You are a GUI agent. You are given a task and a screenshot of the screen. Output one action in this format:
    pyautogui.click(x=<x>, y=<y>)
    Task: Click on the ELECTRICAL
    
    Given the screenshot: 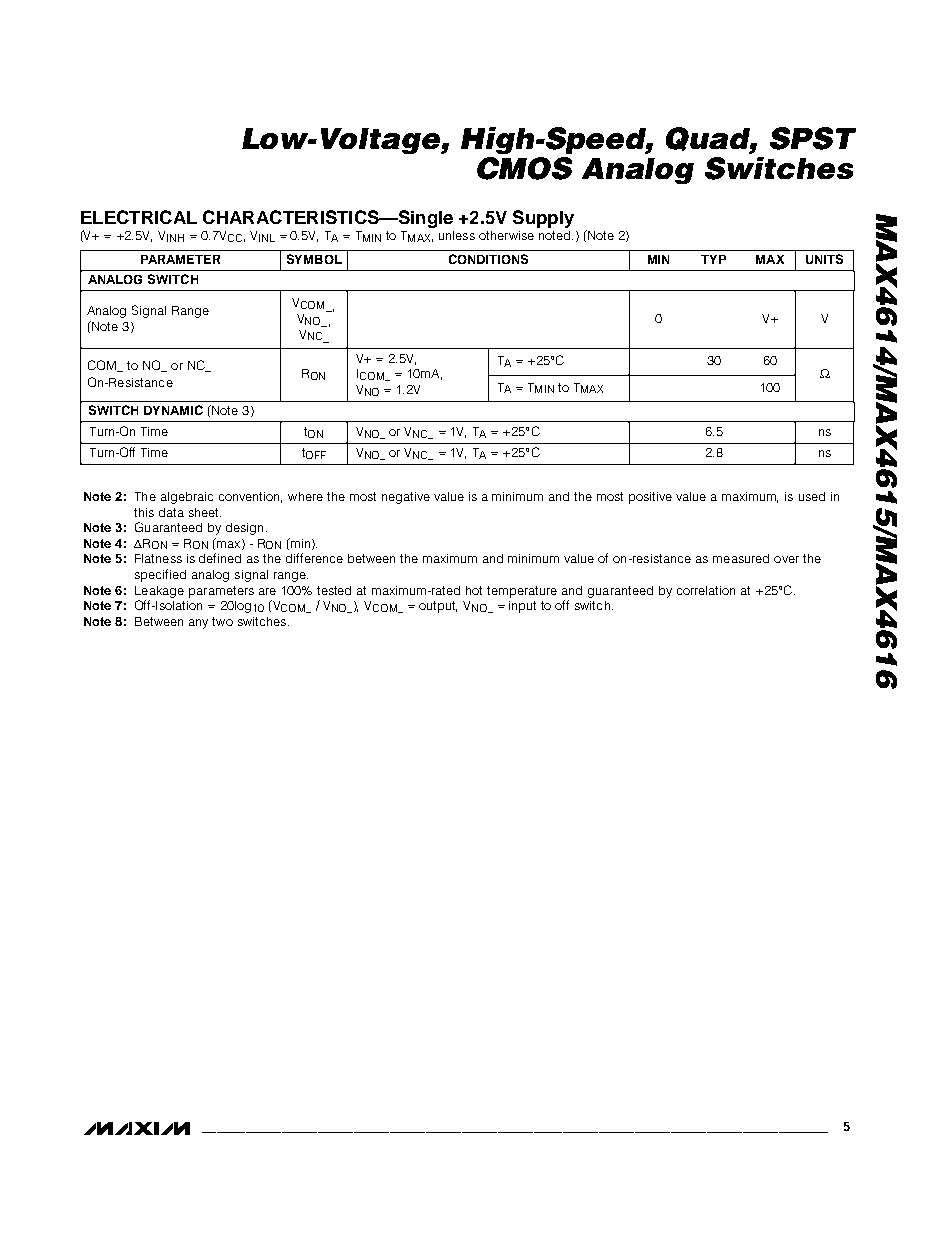 What is the action you would take?
    pyautogui.click(x=139, y=217)
